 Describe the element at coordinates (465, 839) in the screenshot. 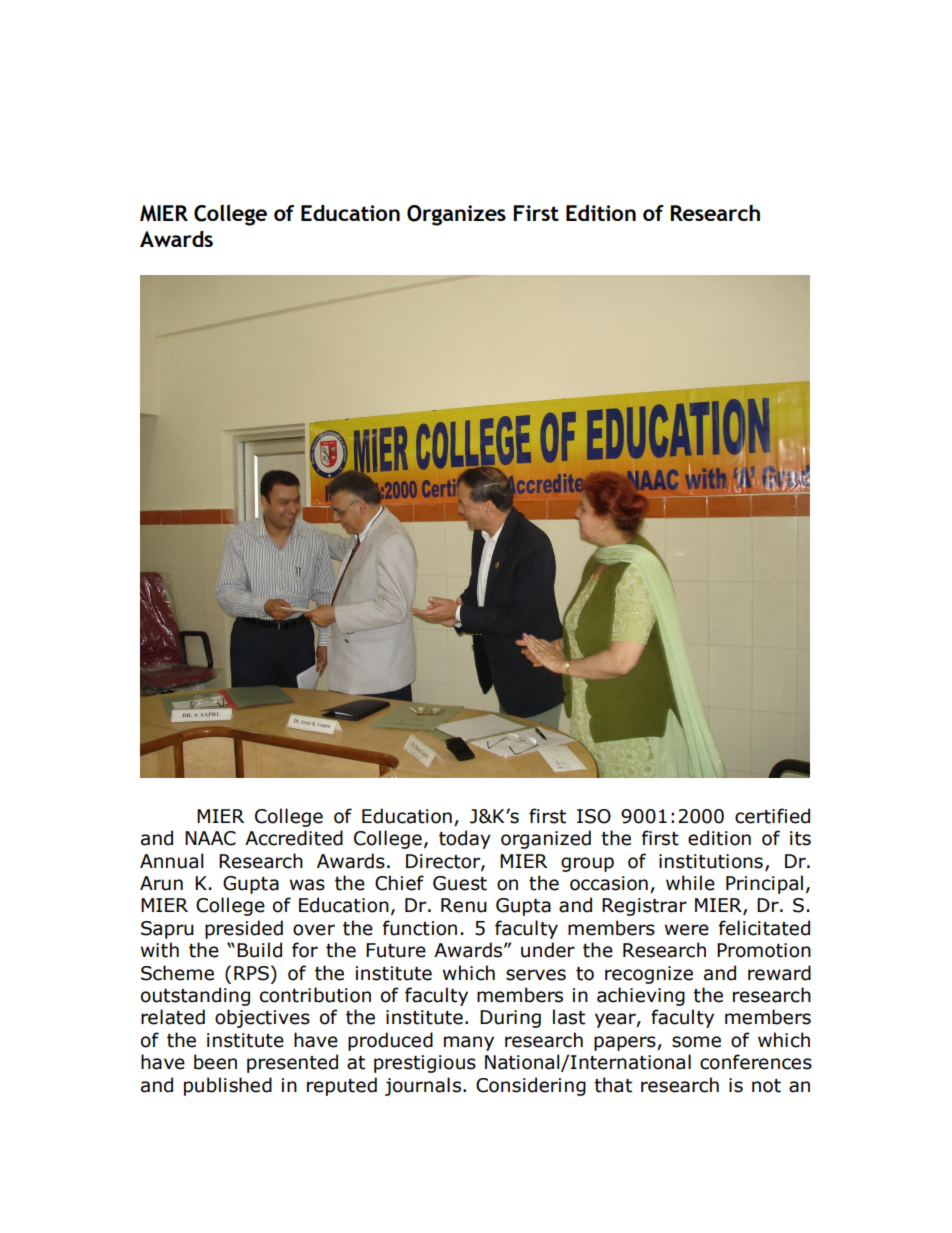

I see `today` at that location.
